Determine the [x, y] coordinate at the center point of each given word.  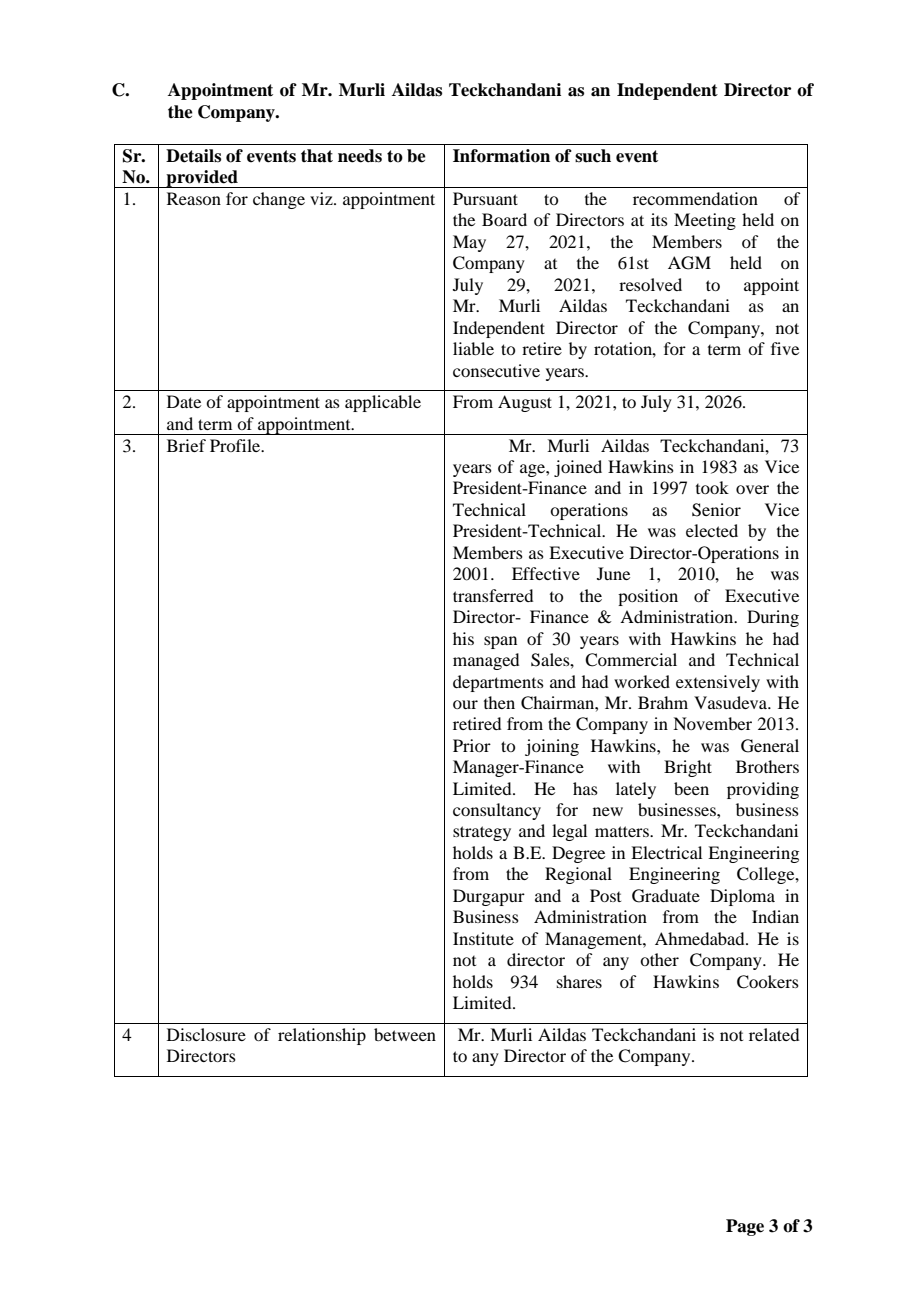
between [405, 1034]
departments [498, 683]
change [279, 200]
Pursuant [485, 198]
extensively [718, 683]
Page [745, 1227]
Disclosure [206, 1034]
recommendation [695, 198]
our [465, 704]
